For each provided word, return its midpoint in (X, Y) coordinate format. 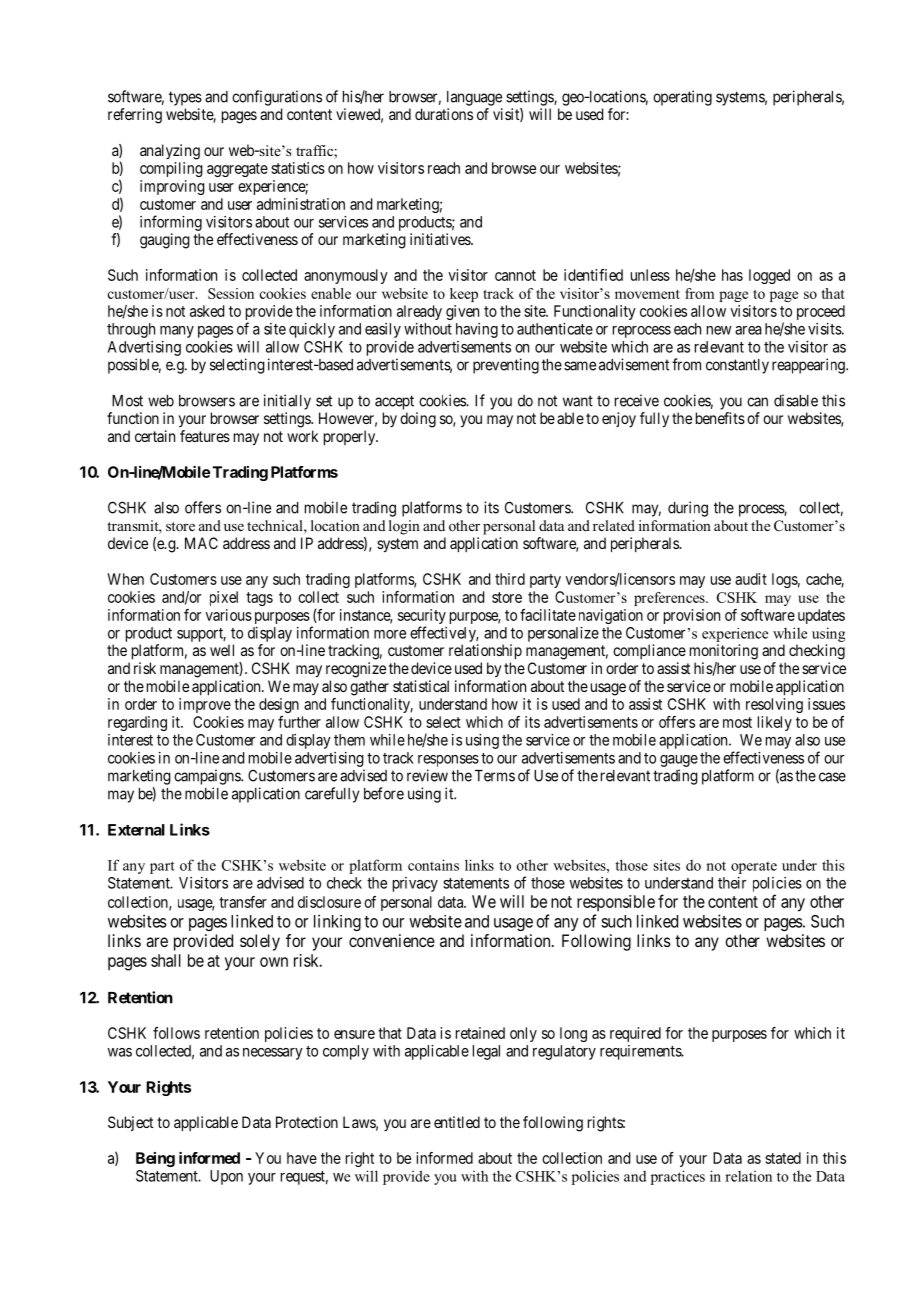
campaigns (208, 777)
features (205, 436)
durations (444, 114)
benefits (720, 418)
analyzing (170, 152)
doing (418, 420)
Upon (226, 1177)
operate (754, 867)
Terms (495, 776)
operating (682, 98)
